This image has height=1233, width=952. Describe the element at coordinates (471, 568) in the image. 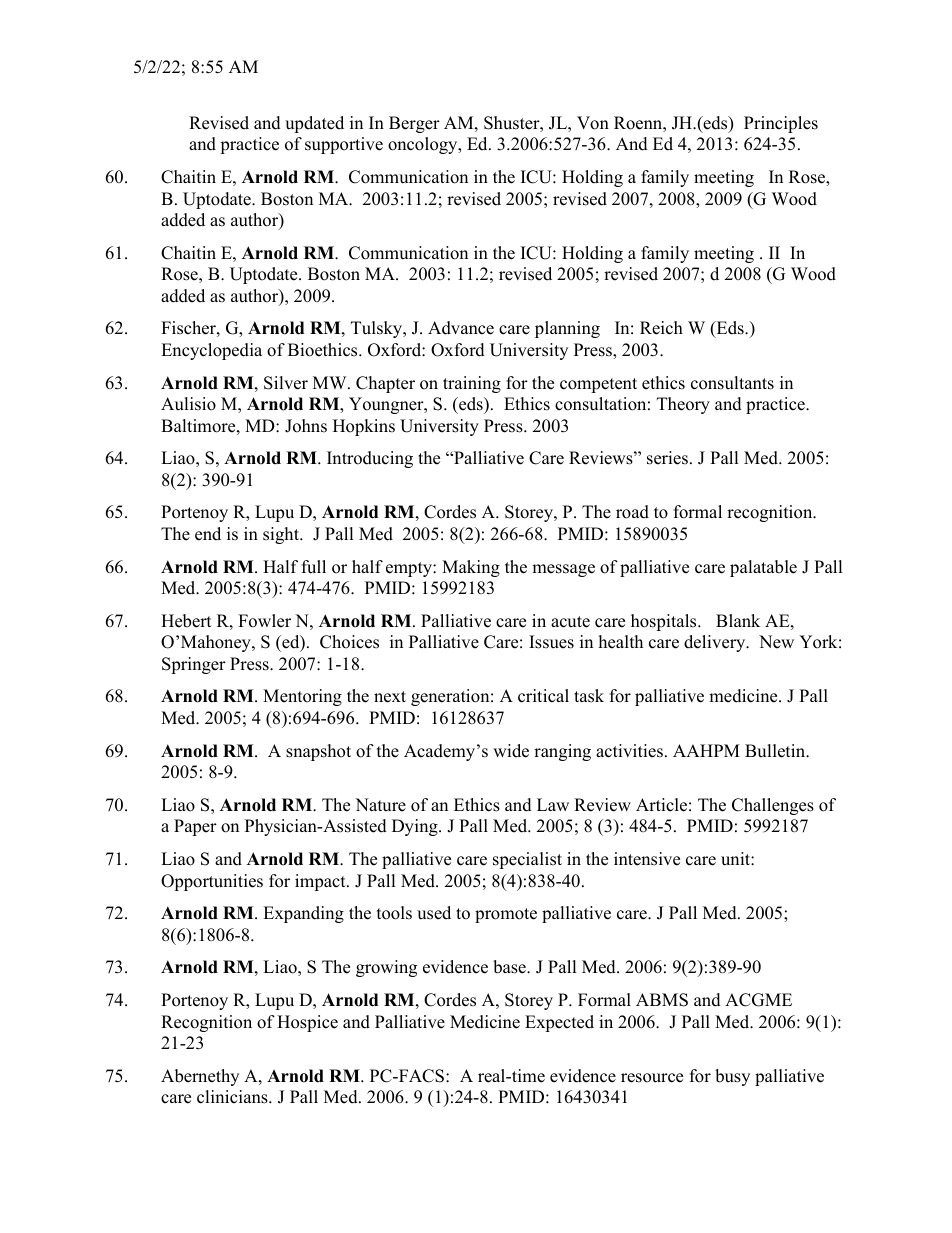

I see `Making` at that location.
